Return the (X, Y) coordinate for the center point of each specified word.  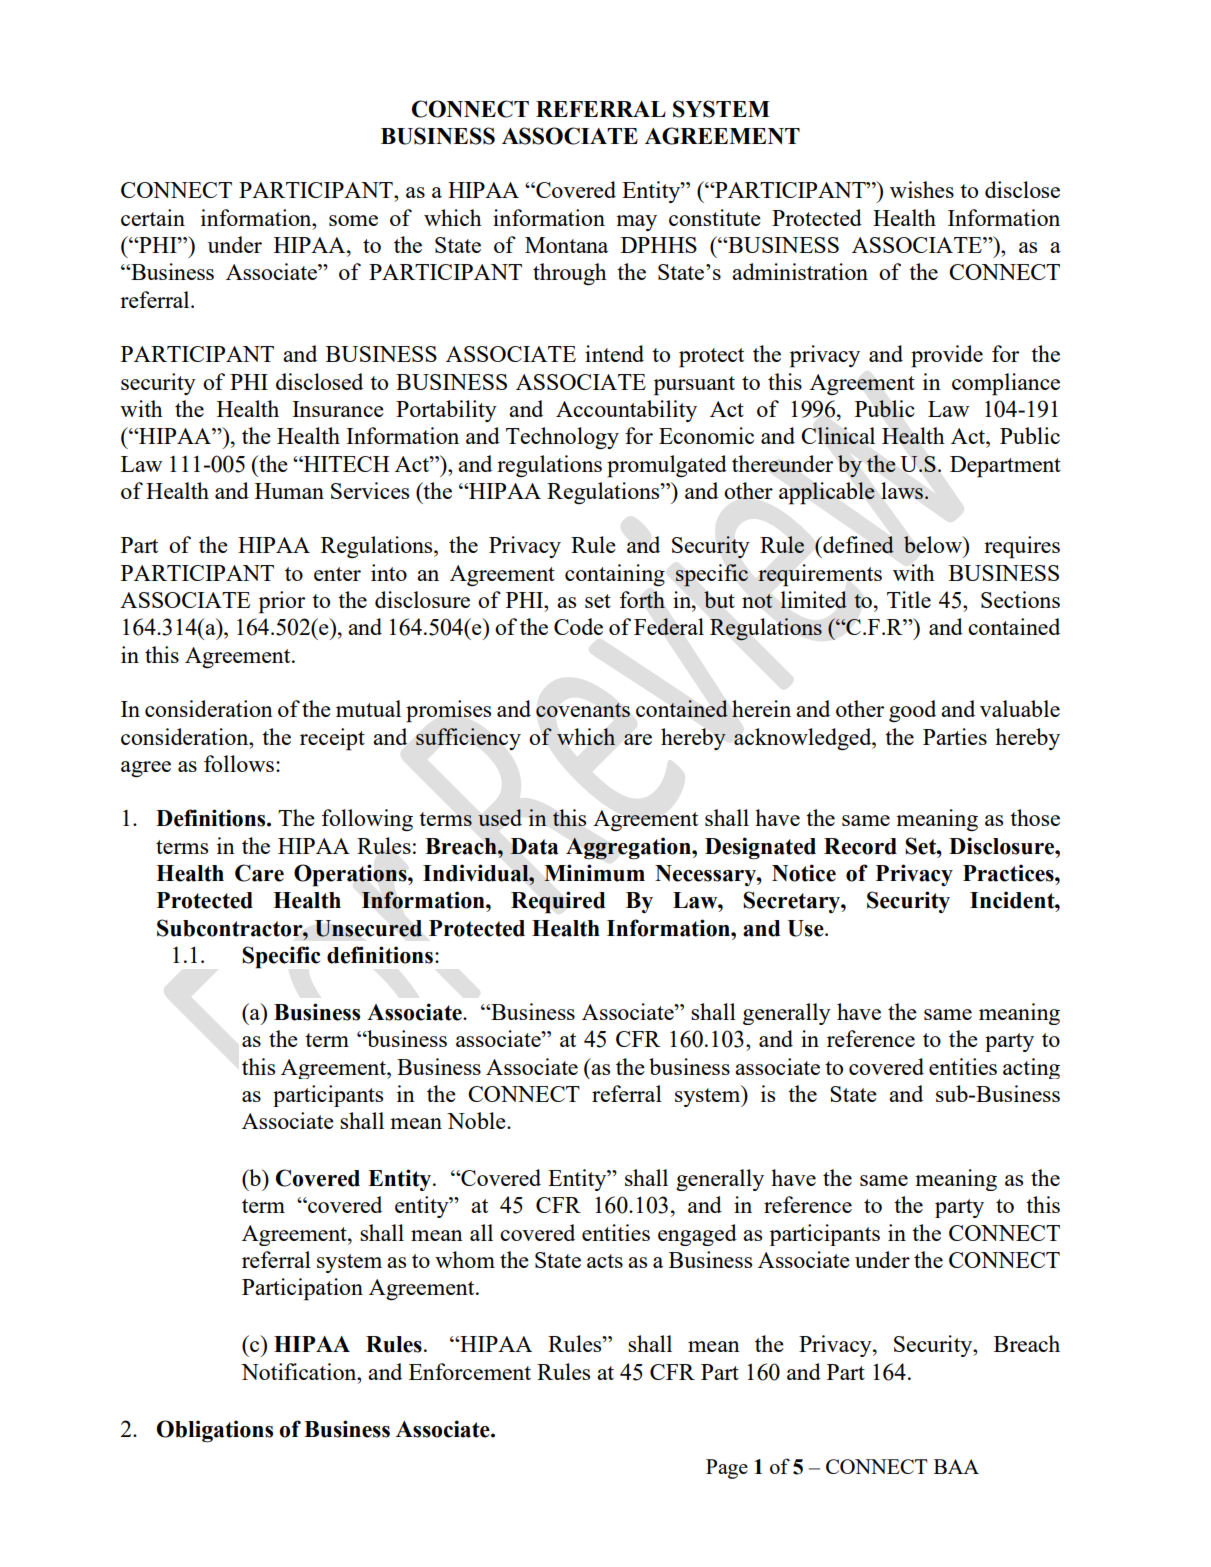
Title (909, 599)
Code (578, 626)
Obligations (215, 1431)
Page (727, 1469)
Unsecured (368, 928)
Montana (566, 245)
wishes (922, 189)
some (353, 220)
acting (1031, 1068)
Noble (477, 1120)
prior (282, 602)
